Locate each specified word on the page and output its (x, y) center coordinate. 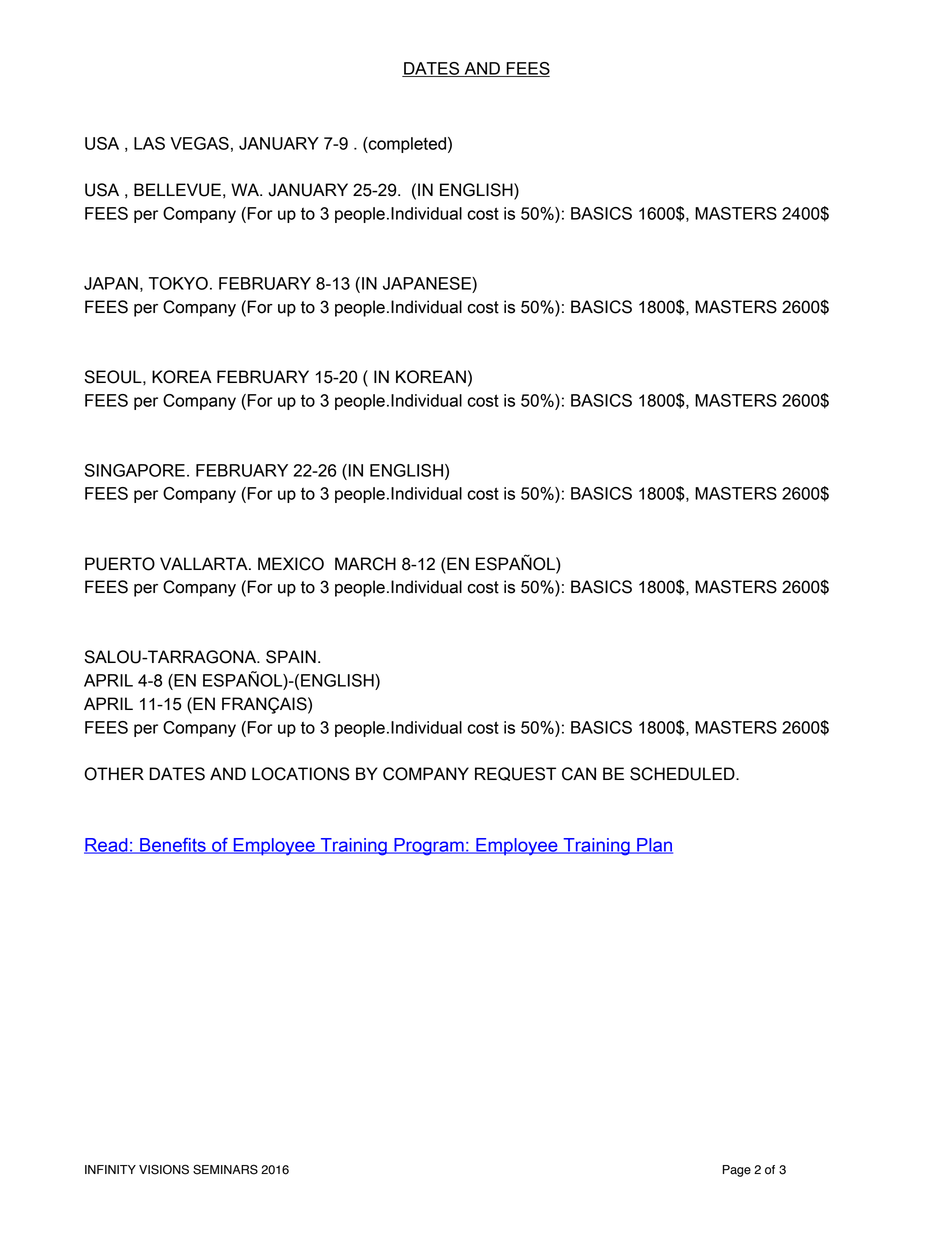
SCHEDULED (683, 774)
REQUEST (515, 774)
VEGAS (199, 143)
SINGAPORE (135, 470)
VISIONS (164, 1169)
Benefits (173, 846)
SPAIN (291, 657)
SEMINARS (225, 1169)
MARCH (365, 564)
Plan (654, 846)
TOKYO (178, 283)
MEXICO (291, 564)
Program (429, 847)
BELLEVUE (177, 190)
